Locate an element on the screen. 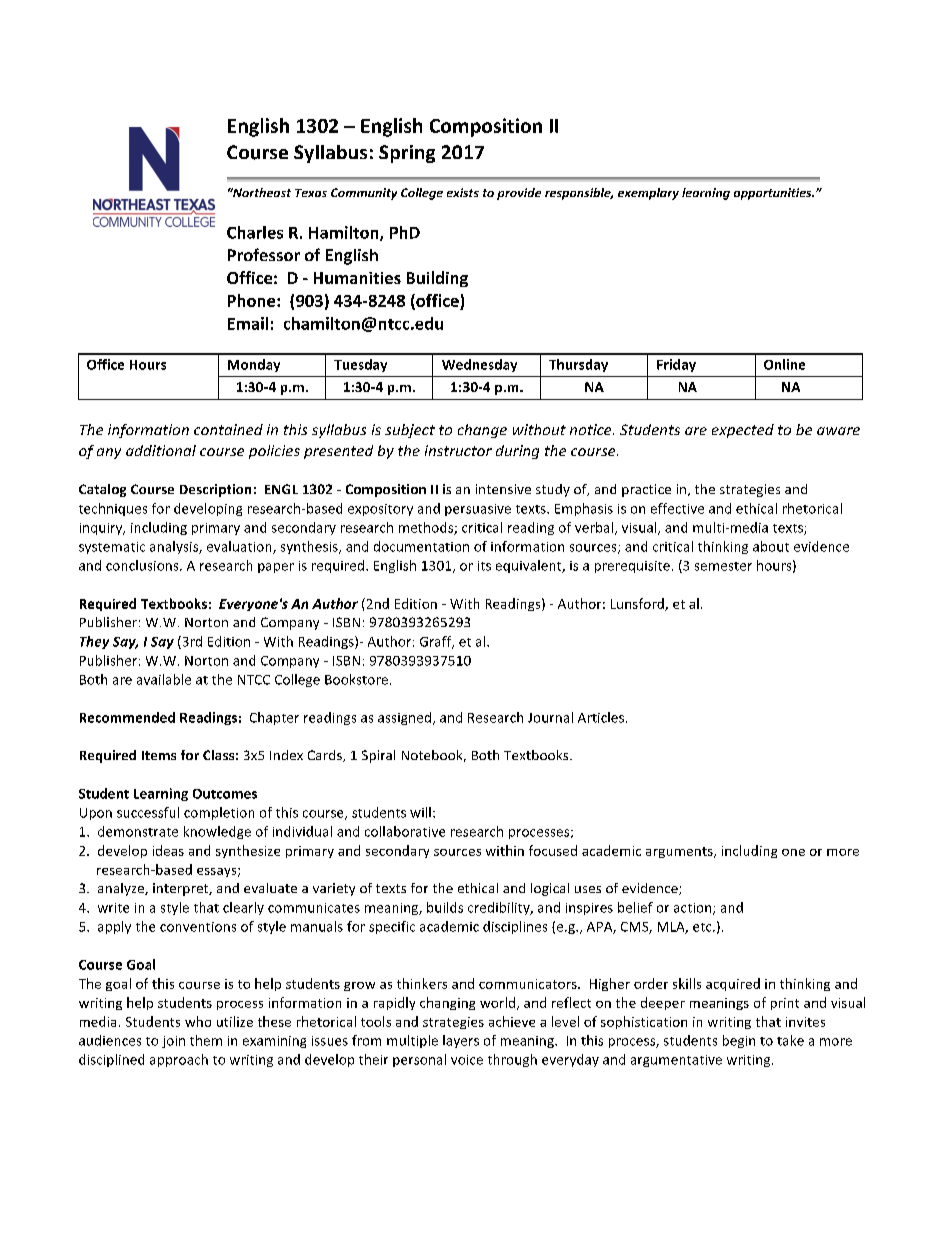  Articles is located at coordinates (601, 717).
